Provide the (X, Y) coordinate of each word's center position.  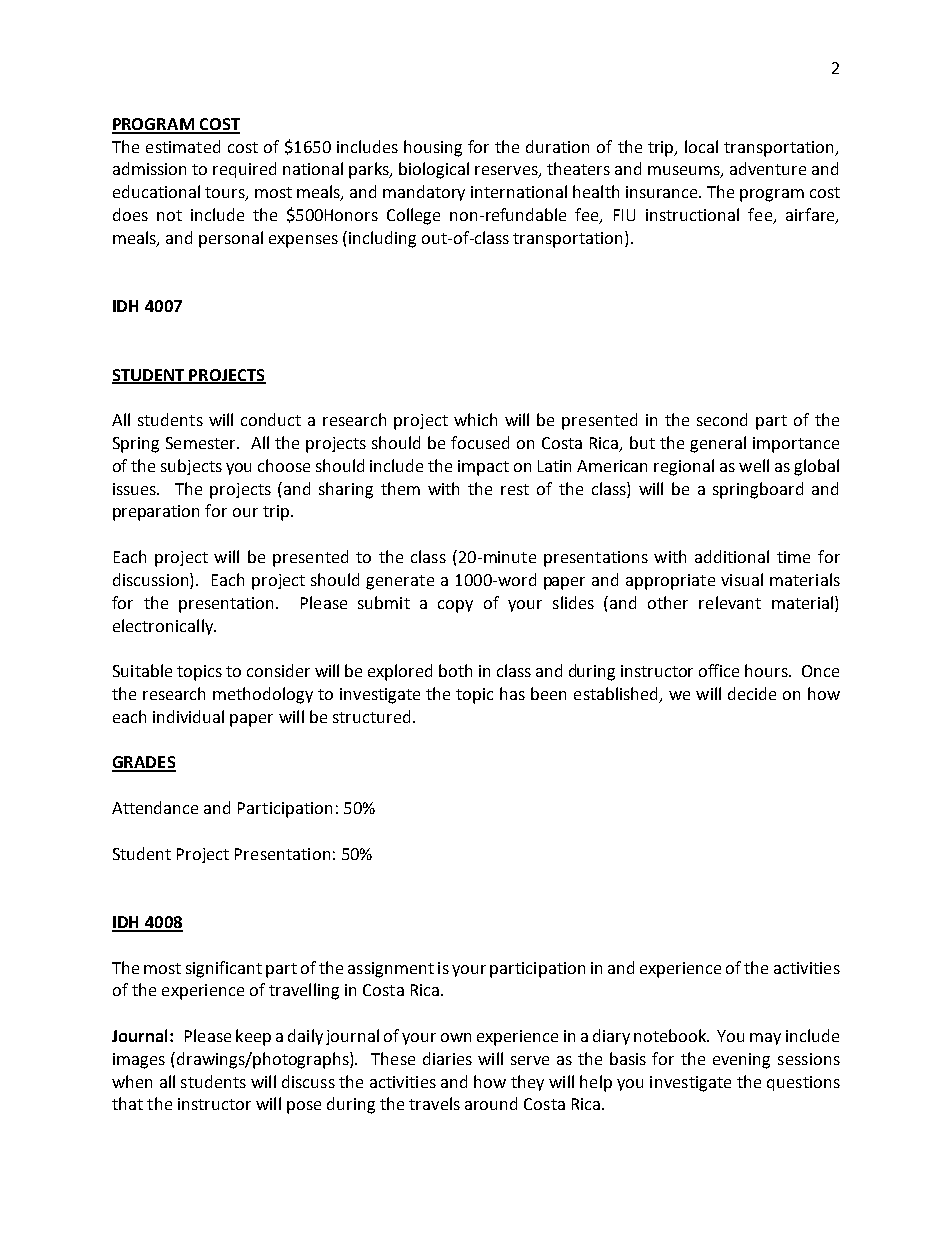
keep (253, 1037)
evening (741, 1061)
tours (226, 194)
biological (434, 170)
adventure (768, 168)
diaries (447, 1058)
